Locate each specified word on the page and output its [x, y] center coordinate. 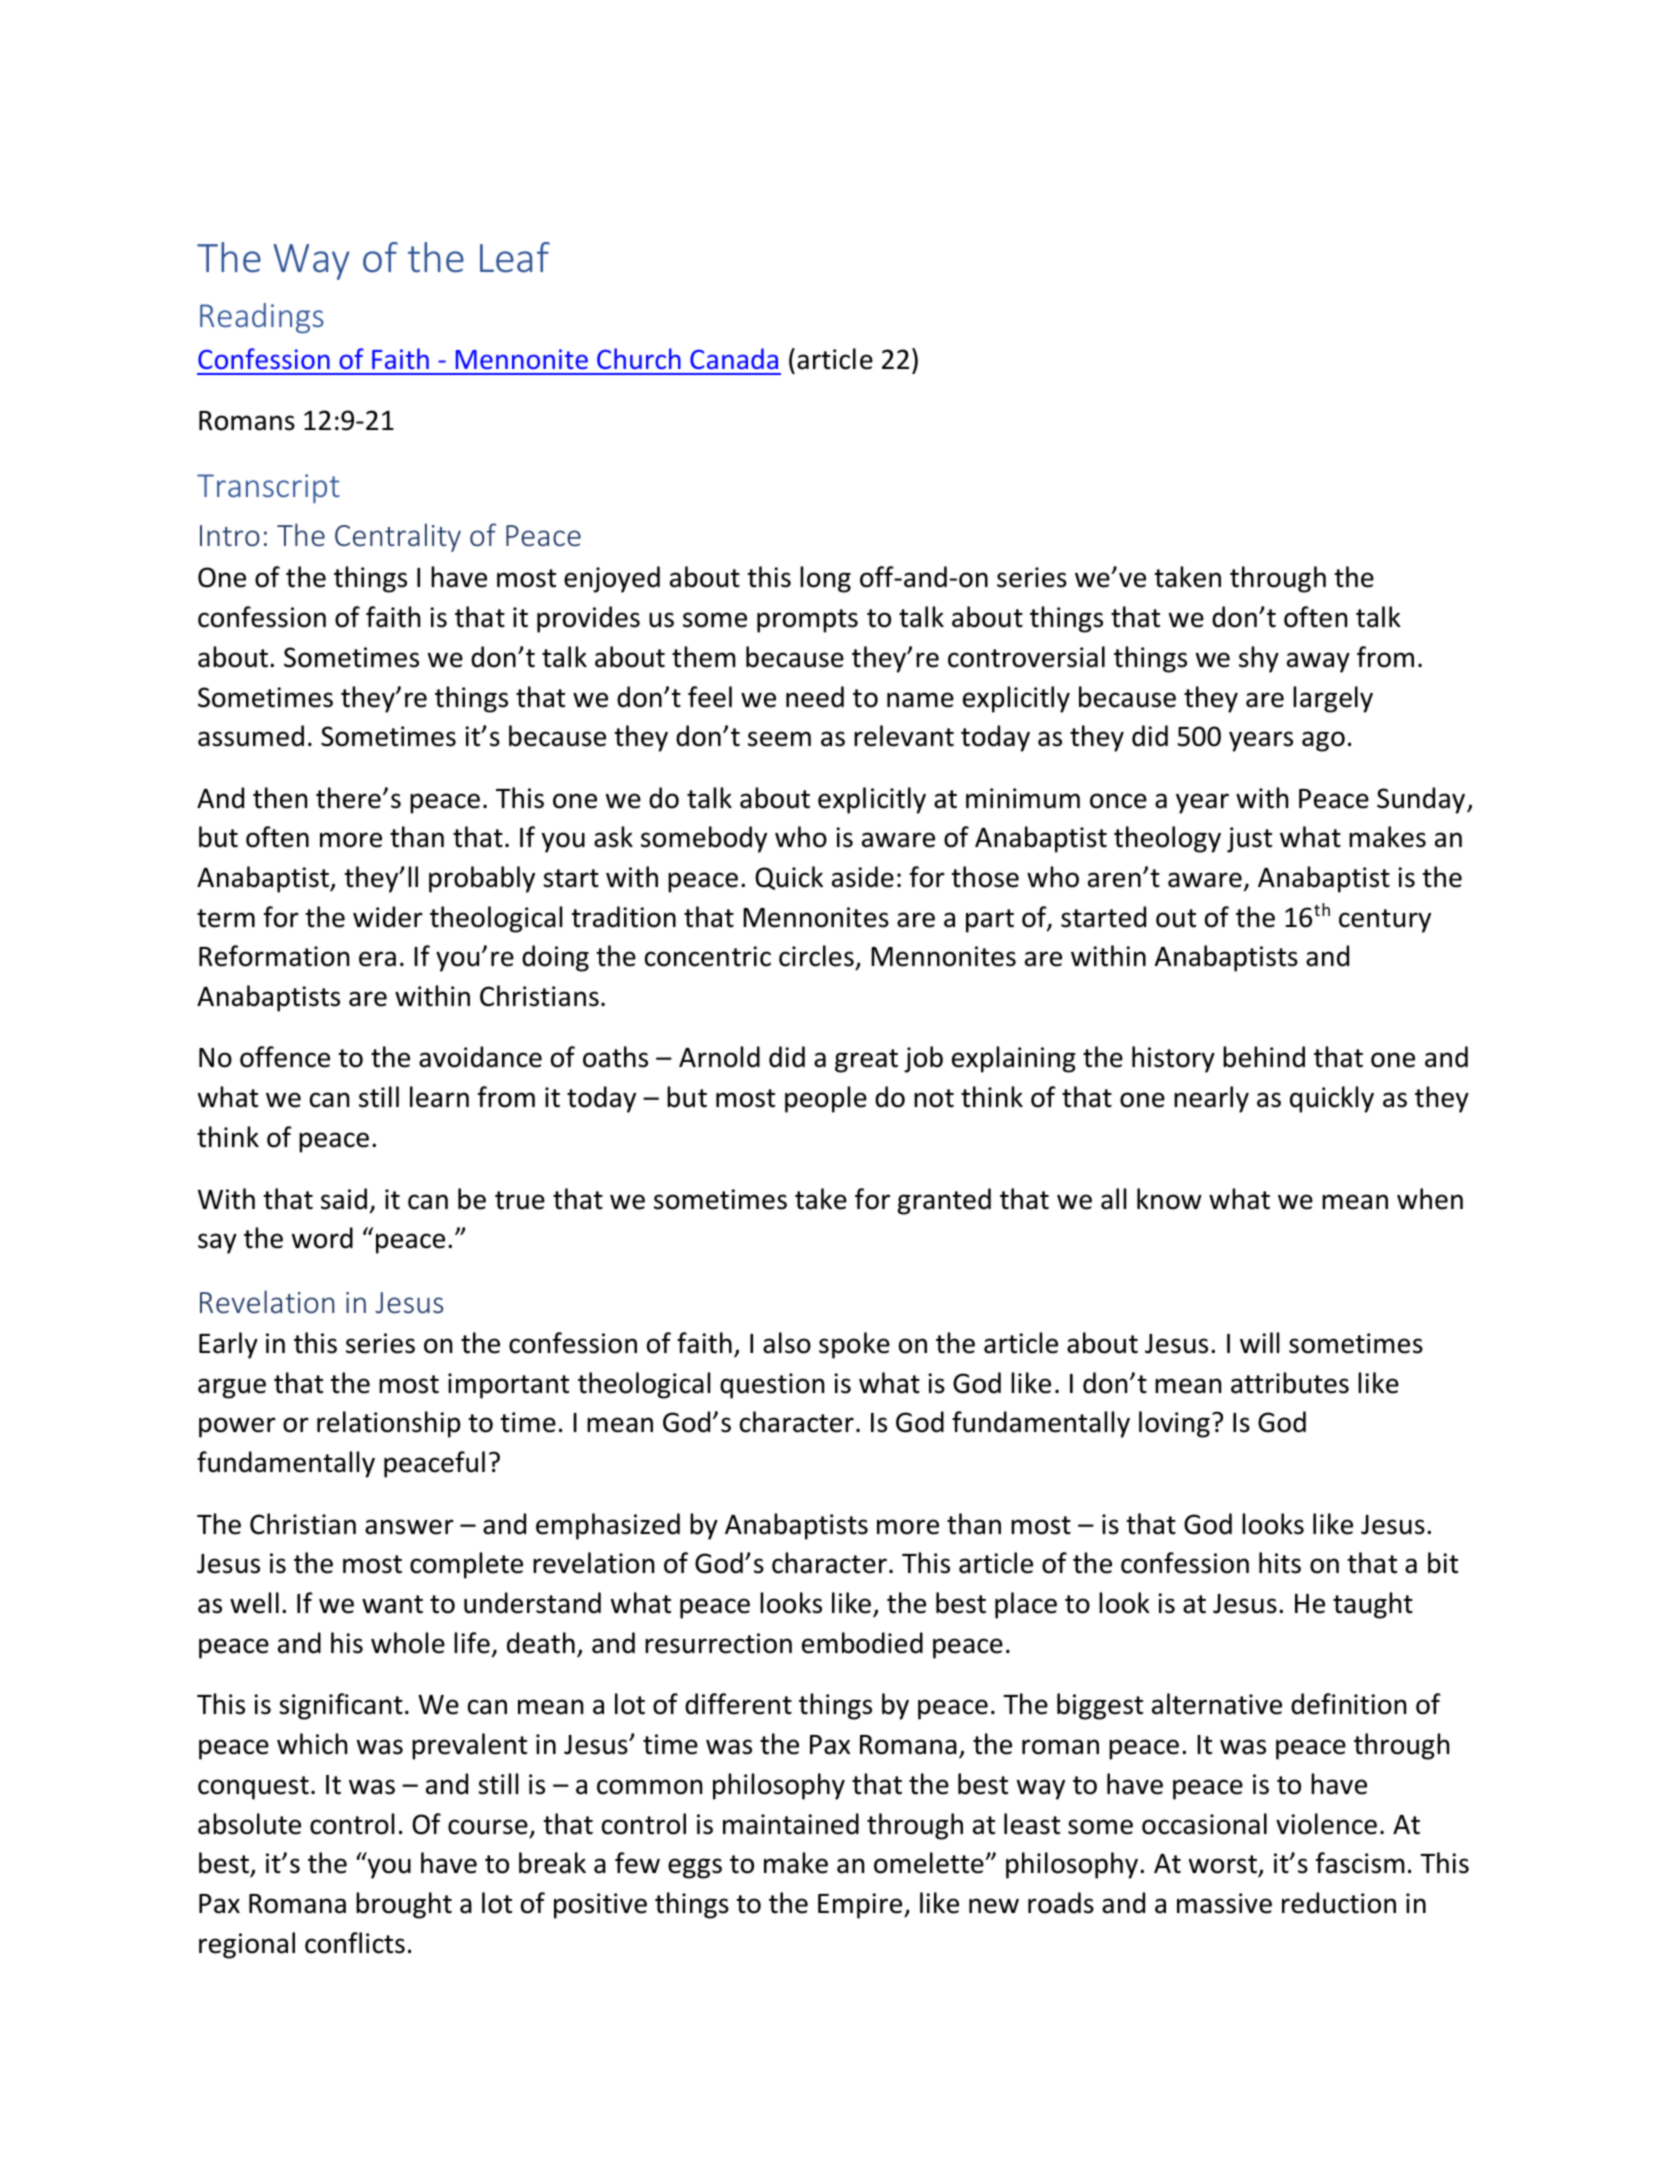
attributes [1290, 1383]
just [1249, 840]
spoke [854, 1345]
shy [1259, 659]
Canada [734, 358]
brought [404, 1905]
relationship [389, 1424]
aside [863, 877]
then [280, 798]
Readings [262, 318]
